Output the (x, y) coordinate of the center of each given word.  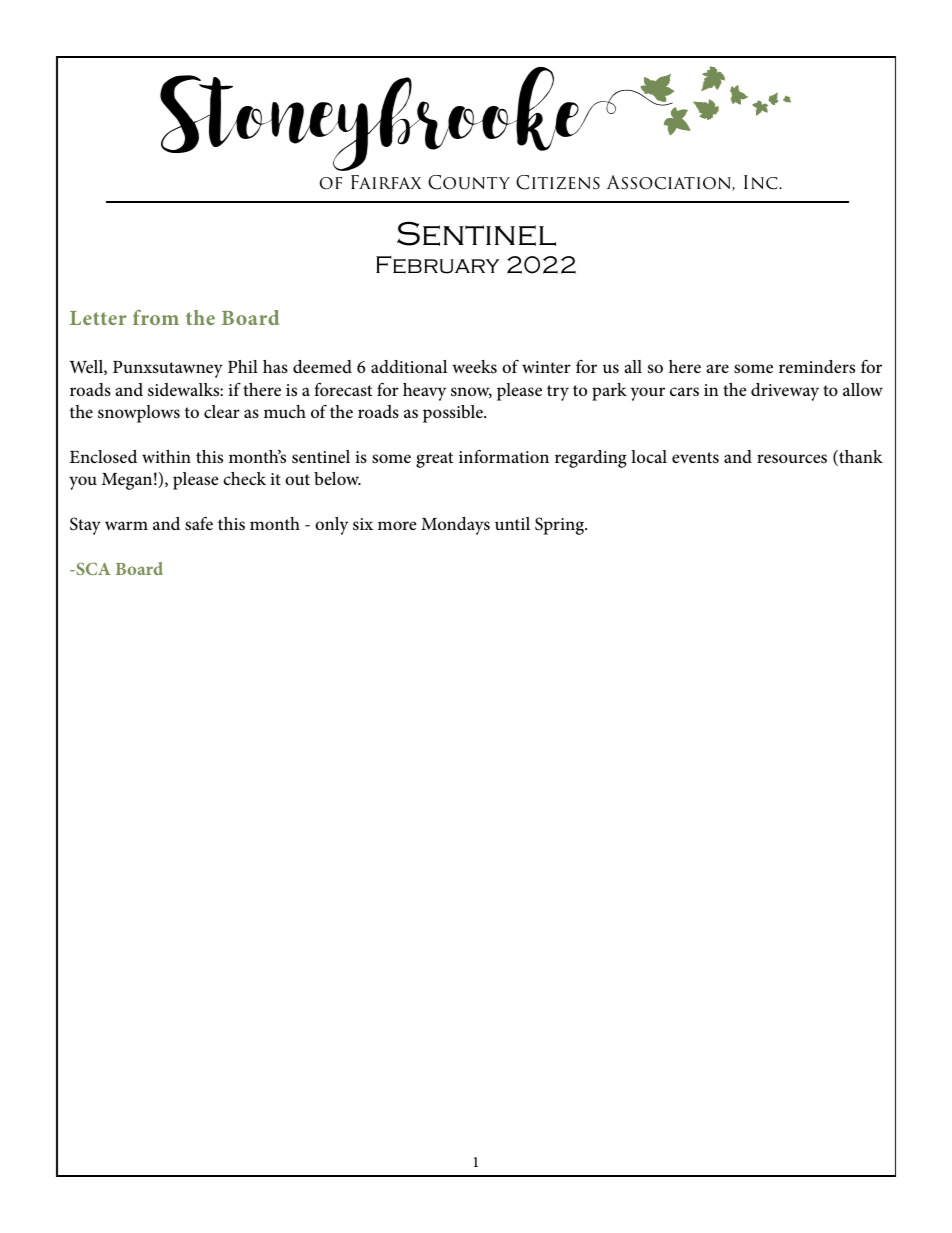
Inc (762, 182)
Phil (243, 366)
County (469, 182)
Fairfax (386, 182)
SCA (92, 568)
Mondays (455, 526)
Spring (561, 526)
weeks (474, 367)
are (718, 368)
